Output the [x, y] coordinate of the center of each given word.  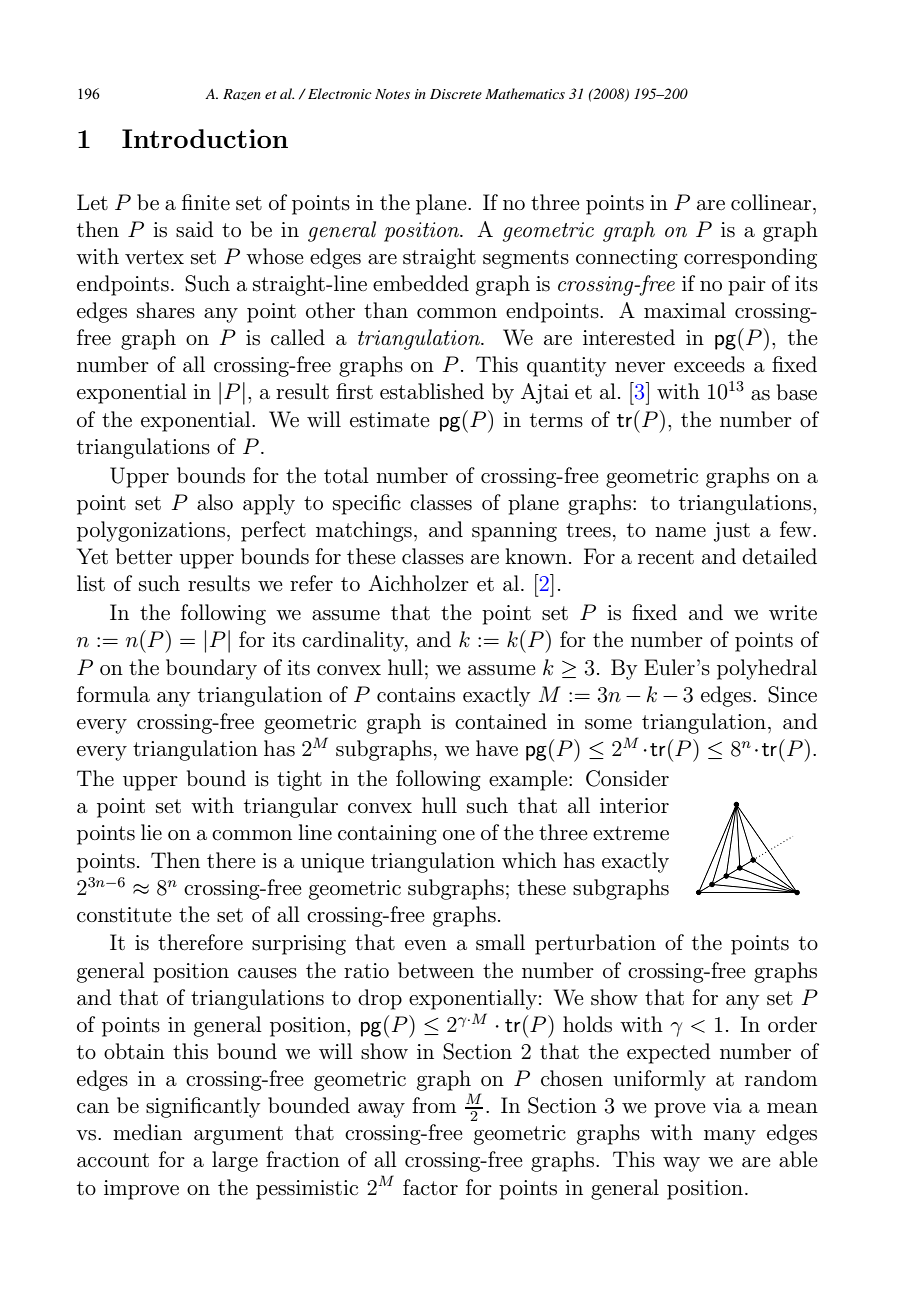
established [432, 391]
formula [113, 694]
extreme [631, 833]
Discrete [456, 94]
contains [416, 695]
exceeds [709, 364]
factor [430, 1187]
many [730, 1137]
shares [166, 310]
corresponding [750, 258]
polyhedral [767, 669]
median [147, 1132]
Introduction [205, 138]
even [426, 945]
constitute [124, 915]
